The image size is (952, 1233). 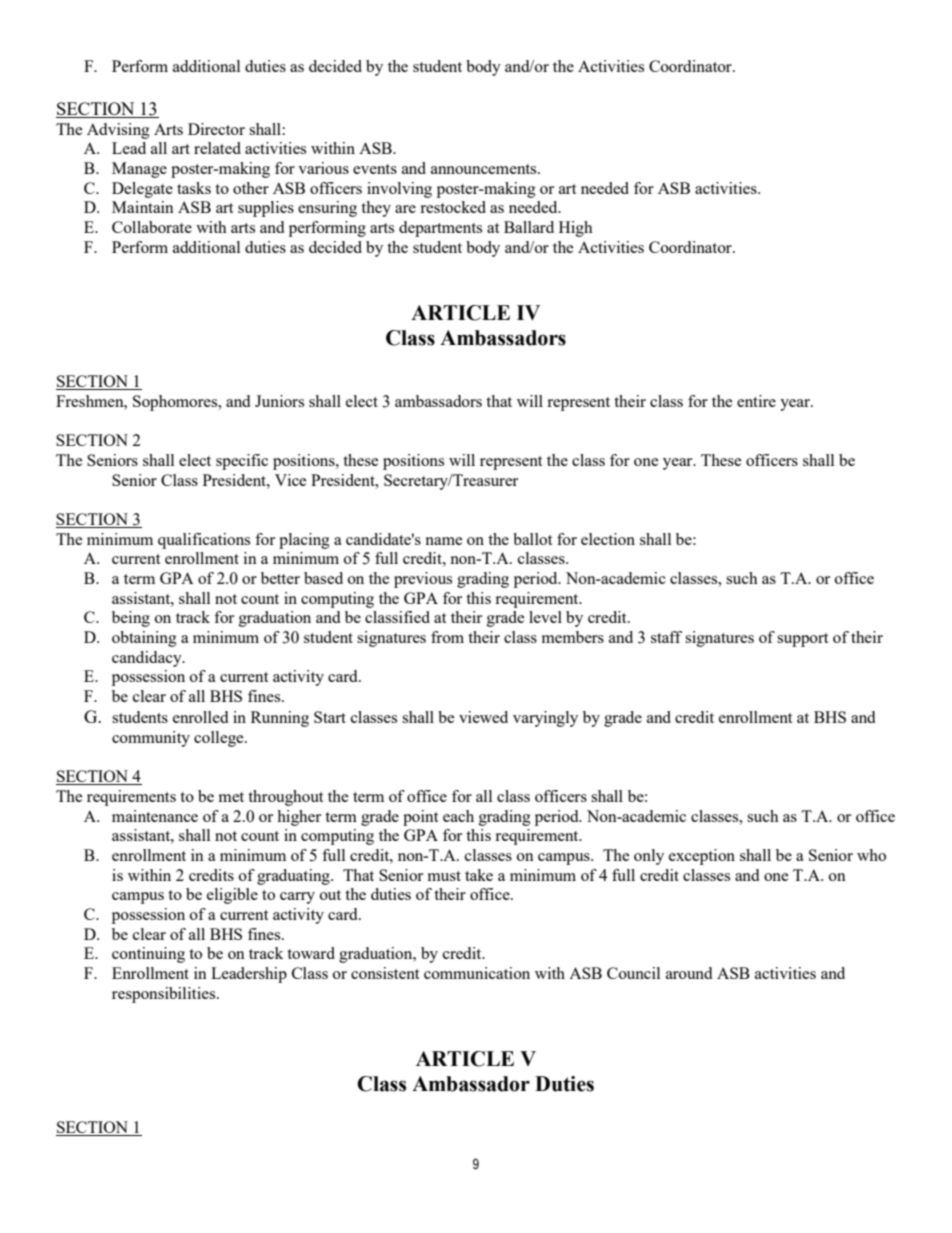 I want to click on college, so click(x=220, y=739).
